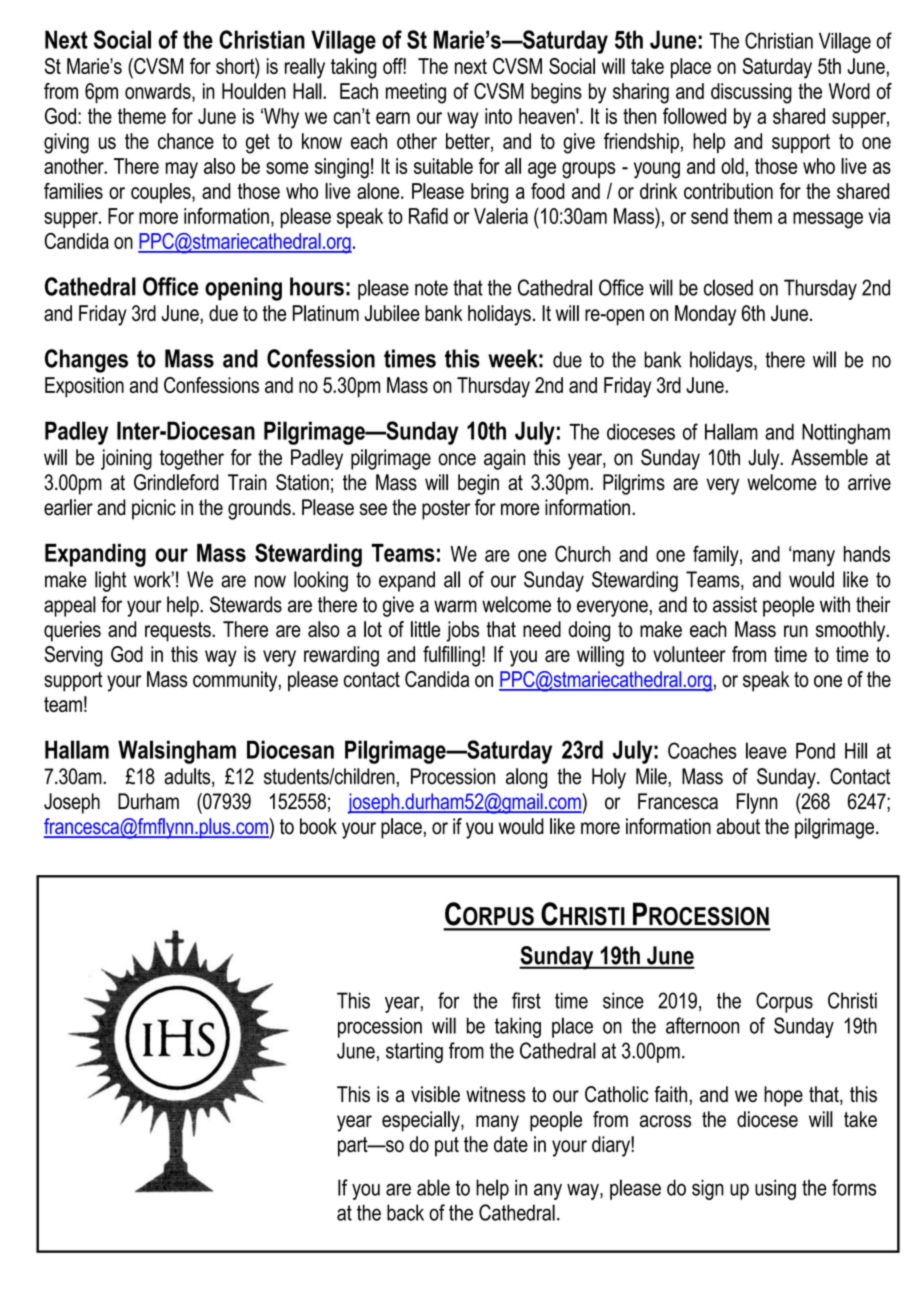 The height and width of the screenshot is (1308, 924). What do you see at coordinates (462, 631) in the screenshot?
I see `jobs` at bounding box center [462, 631].
